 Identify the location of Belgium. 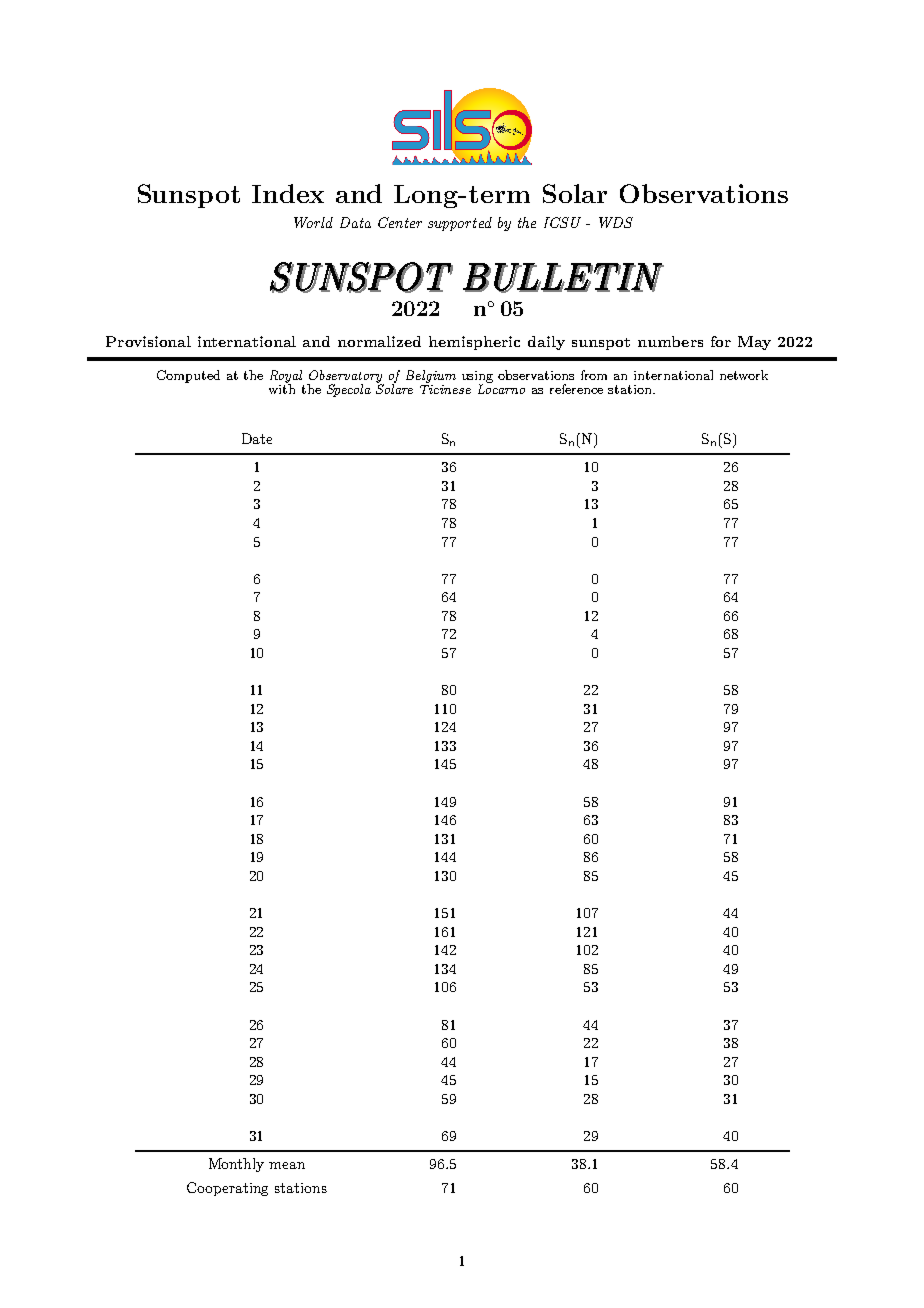
(431, 376).
